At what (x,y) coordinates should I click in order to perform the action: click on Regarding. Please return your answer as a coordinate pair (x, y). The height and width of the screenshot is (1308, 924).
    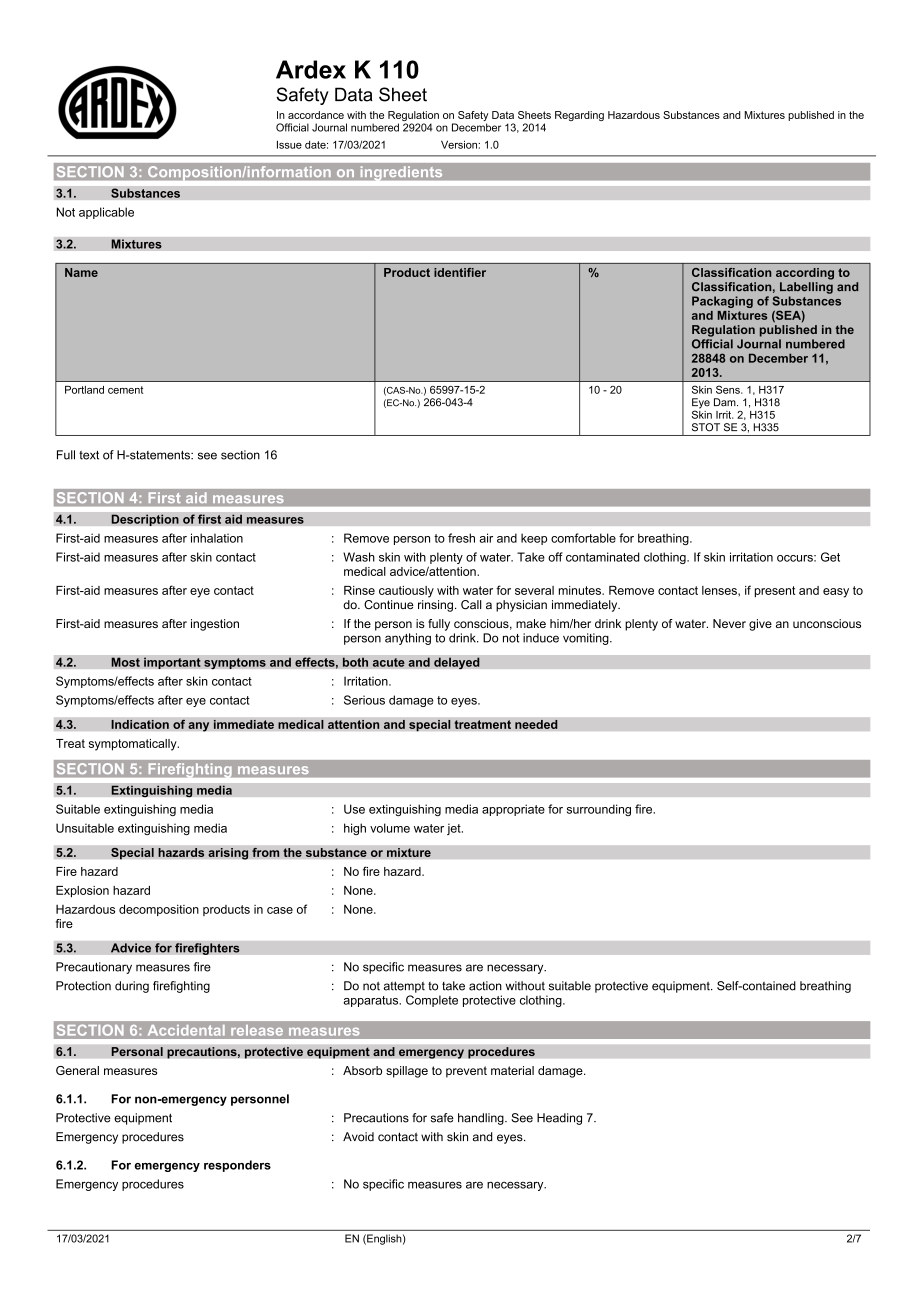
    Looking at the image, I should click on (579, 116).
